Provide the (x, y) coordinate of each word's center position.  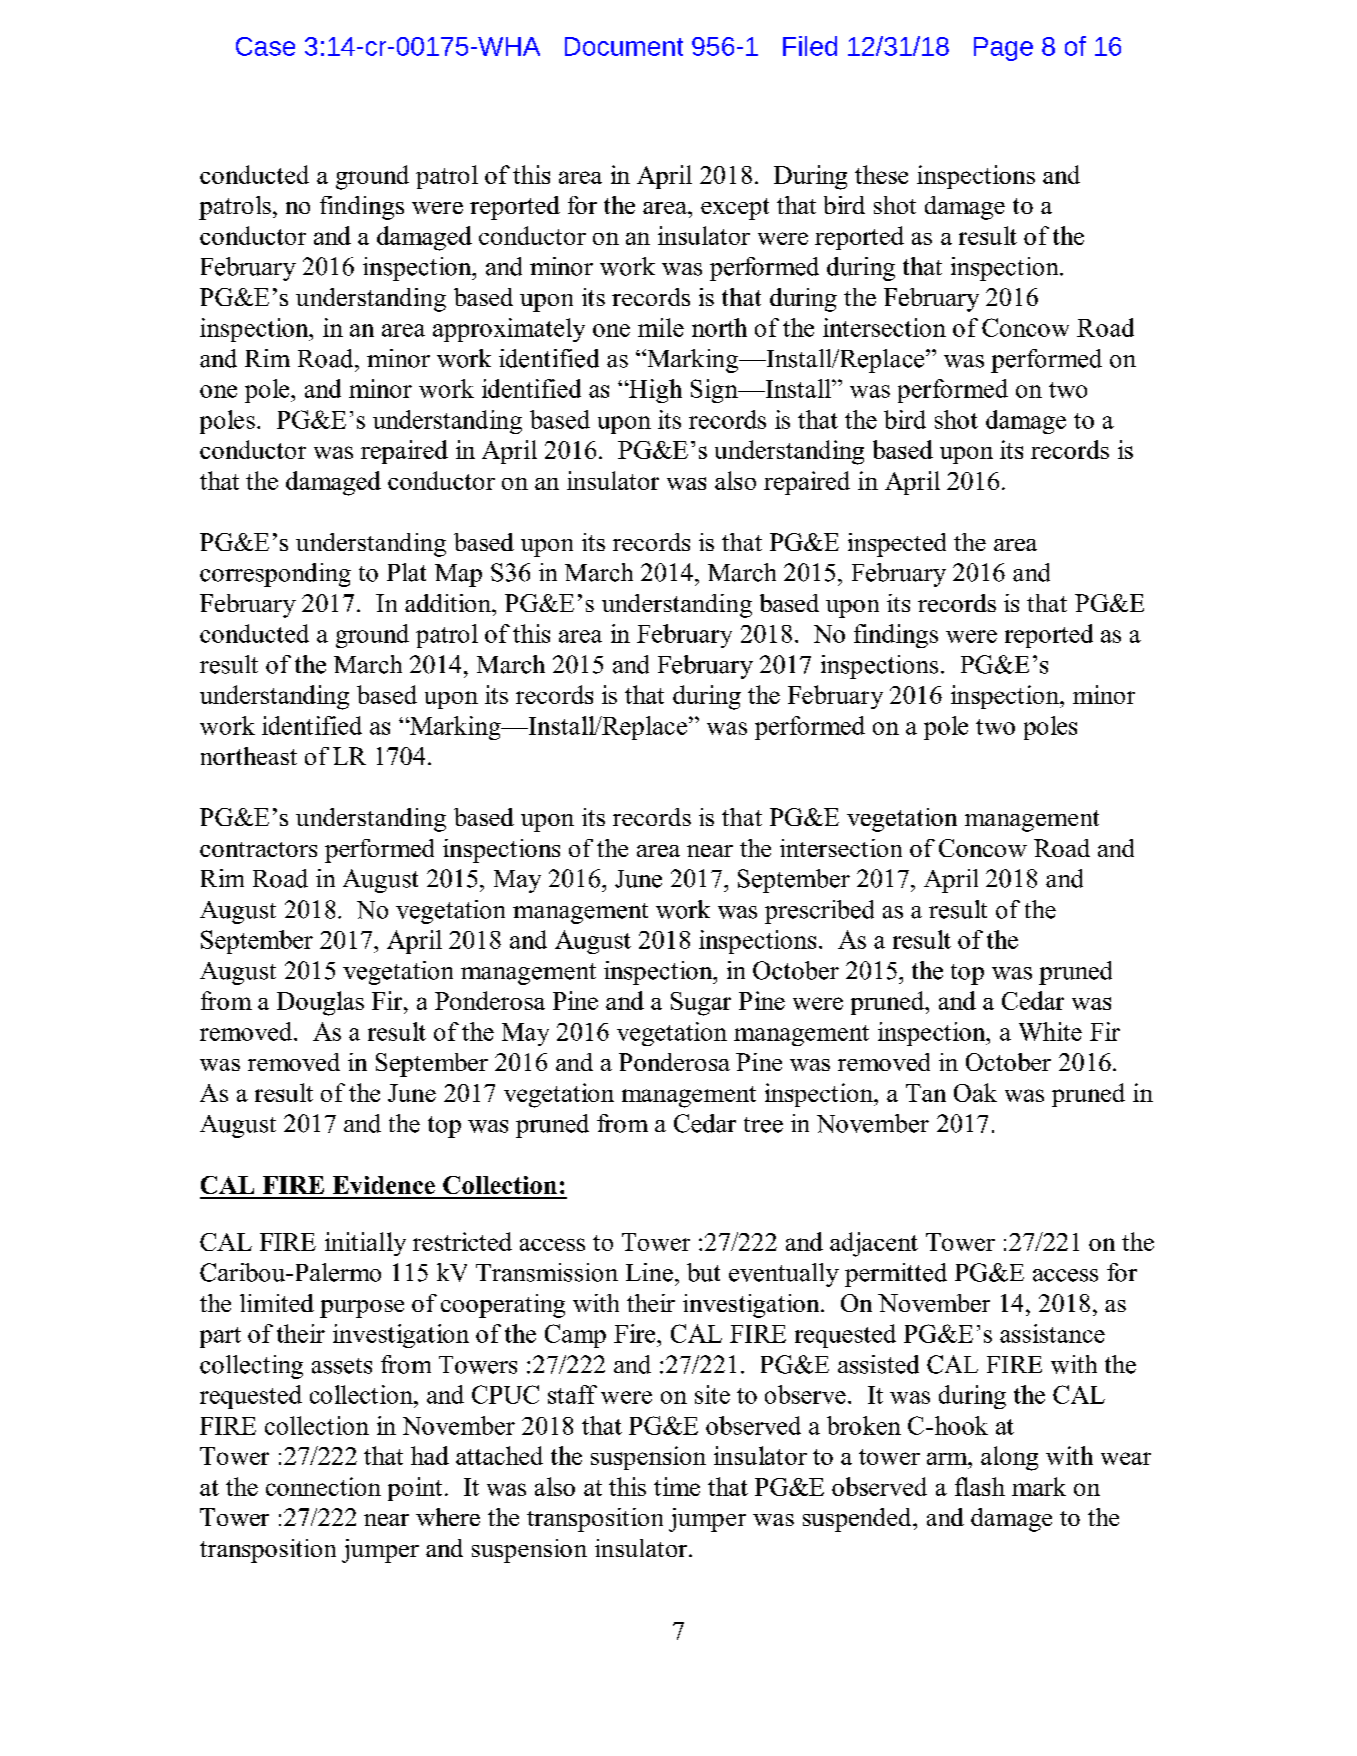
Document (624, 46)
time (677, 1486)
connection (323, 1486)
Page (1003, 49)
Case (265, 46)
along (1009, 1458)
